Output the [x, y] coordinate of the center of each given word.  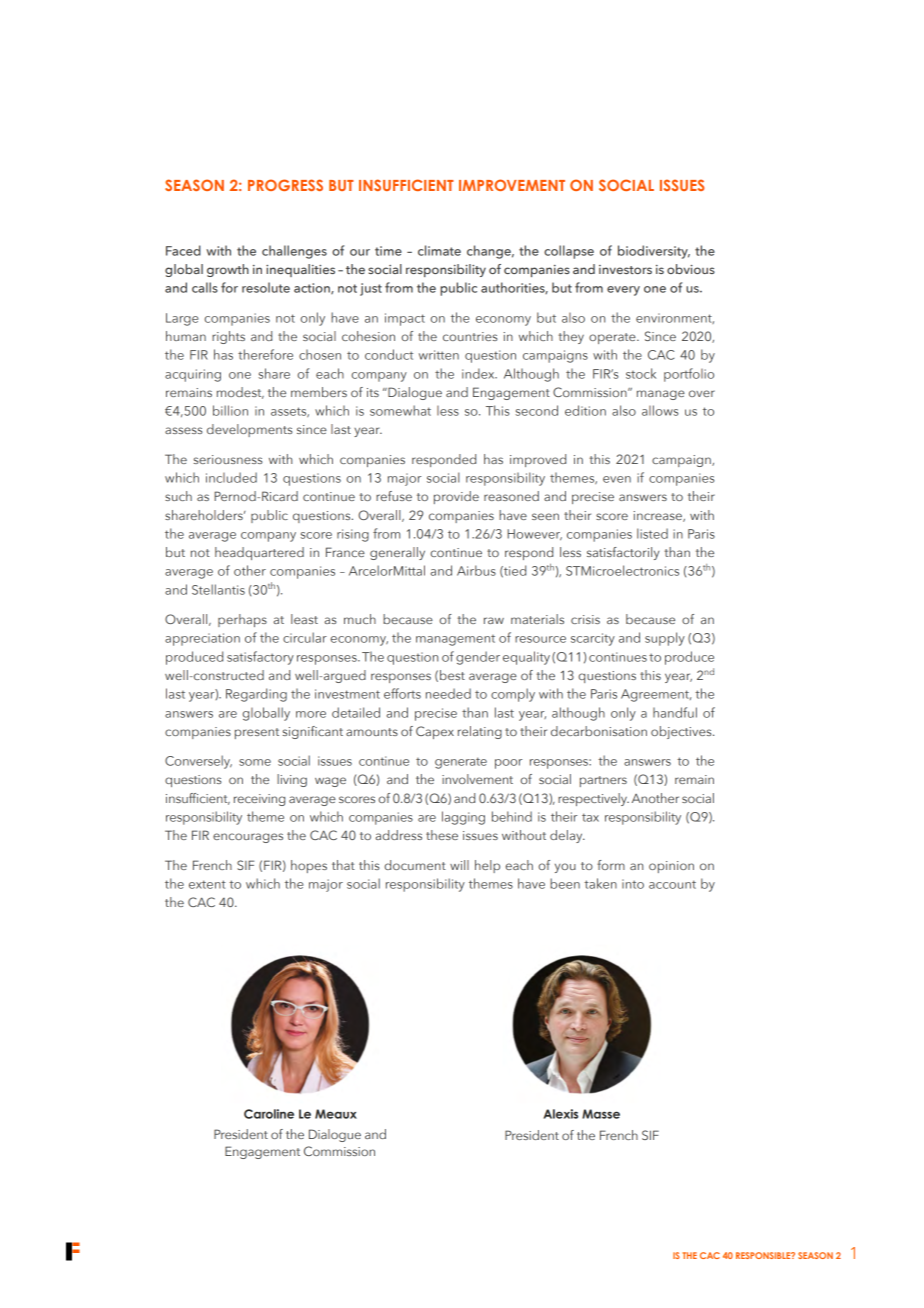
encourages [248, 838]
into [633, 884]
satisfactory [260, 658]
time [388, 251]
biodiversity [654, 252]
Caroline [269, 1114]
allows [660, 410]
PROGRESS [285, 185]
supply [665, 639]
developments [250, 430]
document [415, 865]
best [452, 675]
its [373, 392]
